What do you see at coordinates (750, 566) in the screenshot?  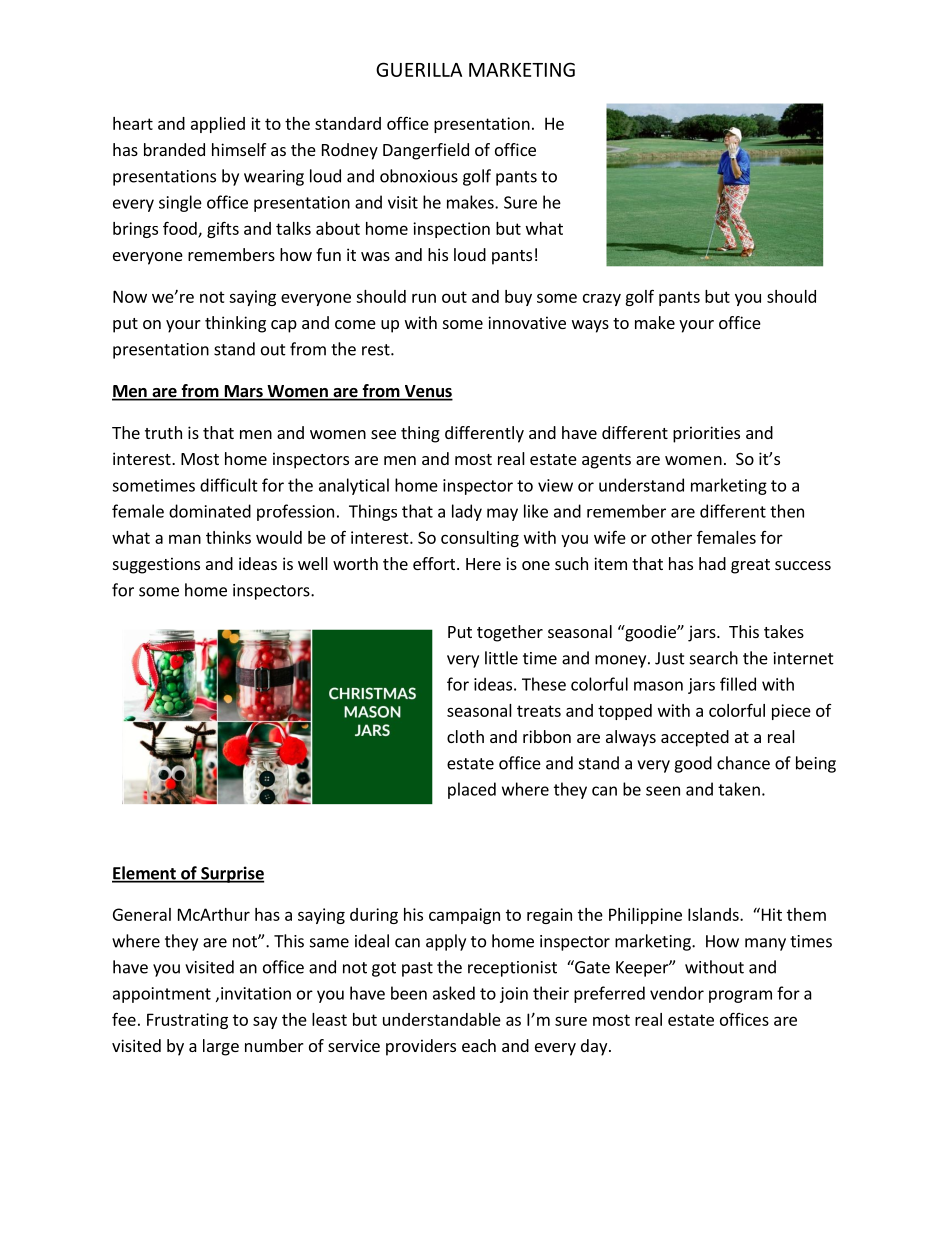 I see `great` at bounding box center [750, 566].
